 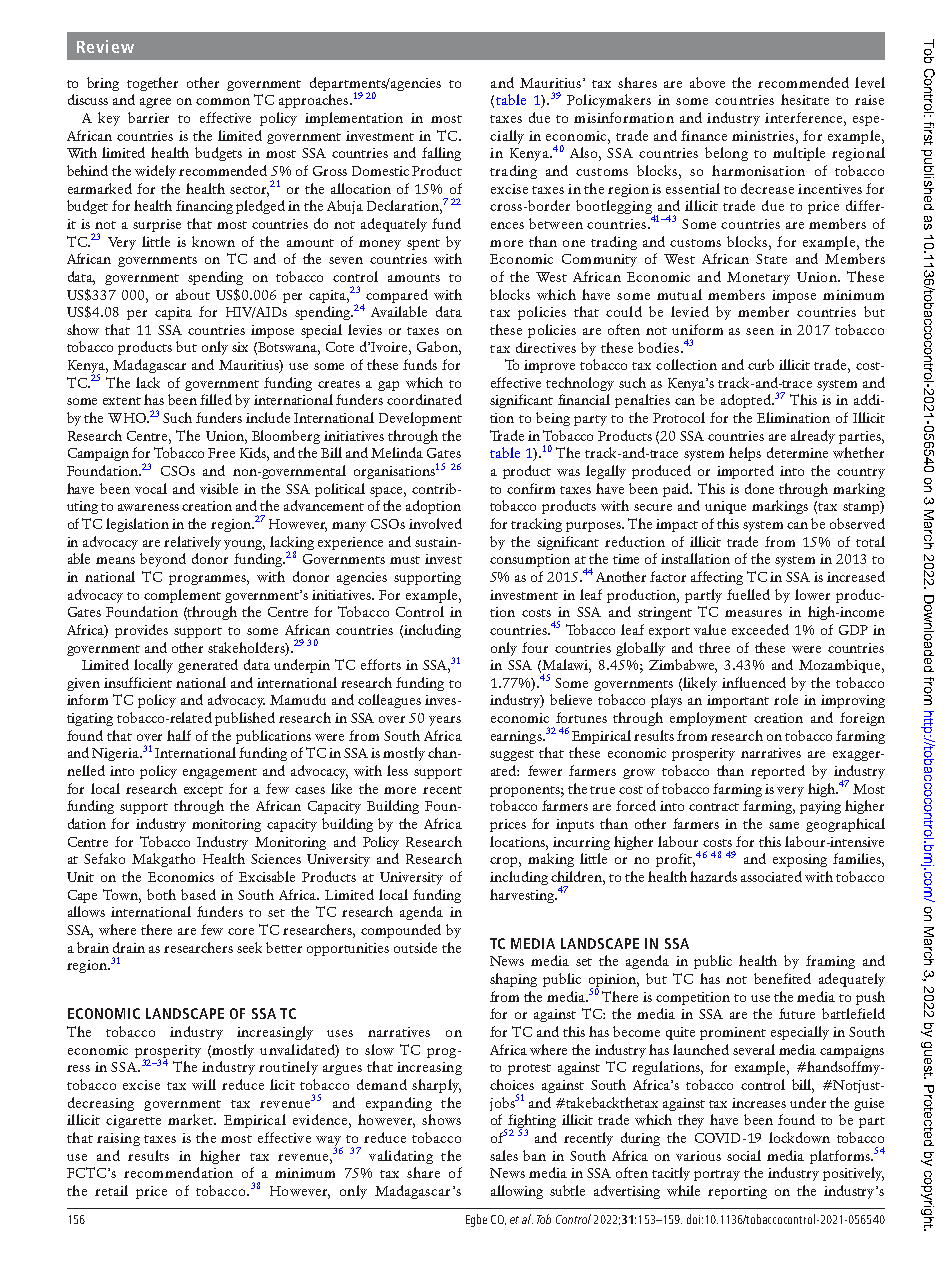 What do you see at coordinates (778, 772) in the screenshot?
I see `reported` at bounding box center [778, 772].
